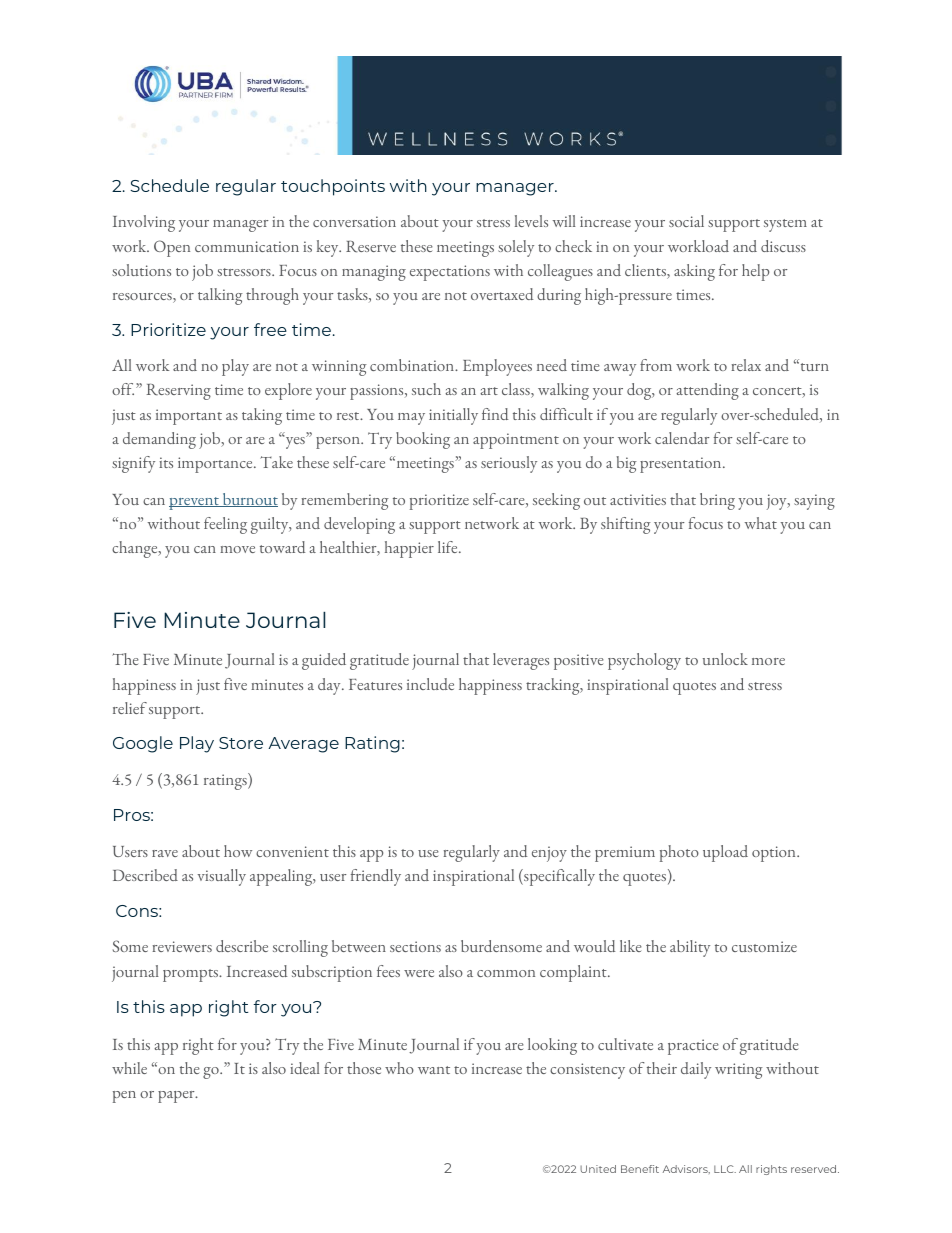  I want to click on what, so click(761, 523).
